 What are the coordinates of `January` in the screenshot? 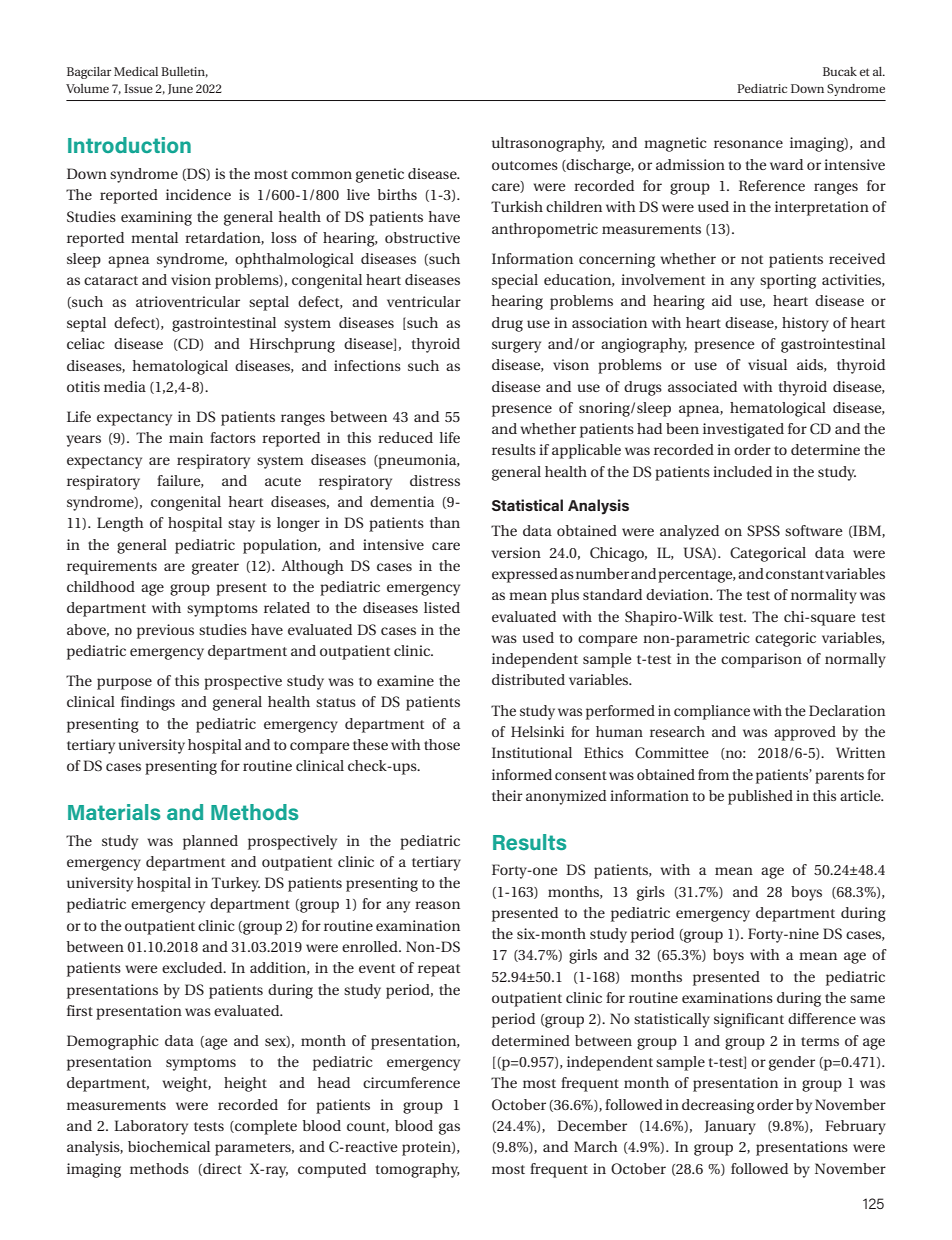 It's located at (730, 1127).
